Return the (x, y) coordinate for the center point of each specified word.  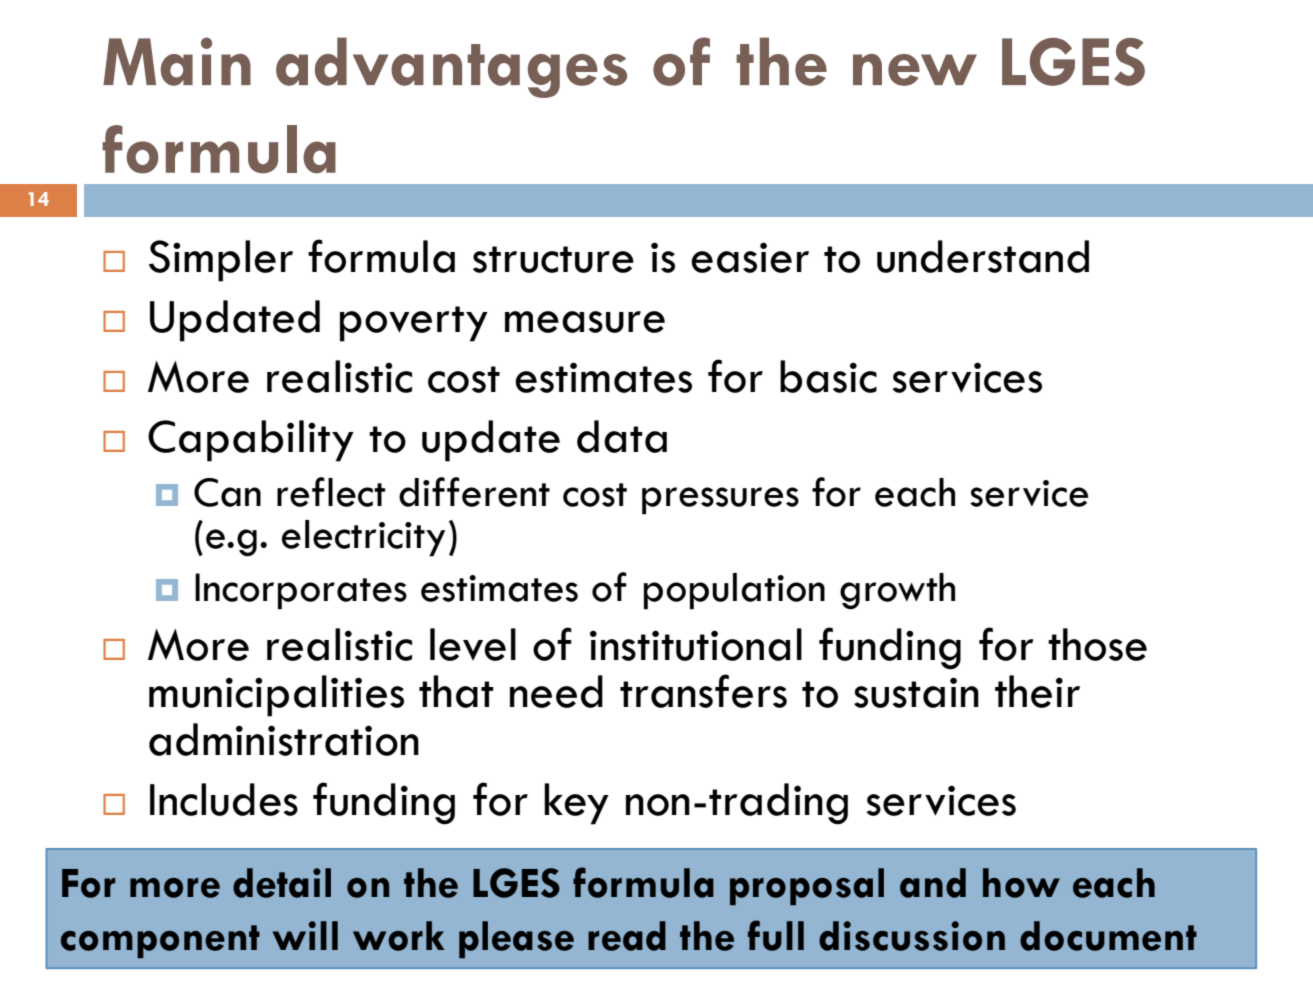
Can (227, 492)
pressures (720, 501)
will (305, 935)
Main (177, 61)
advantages (451, 67)
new (915, 70)
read (627, 936)
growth (897, 591)
